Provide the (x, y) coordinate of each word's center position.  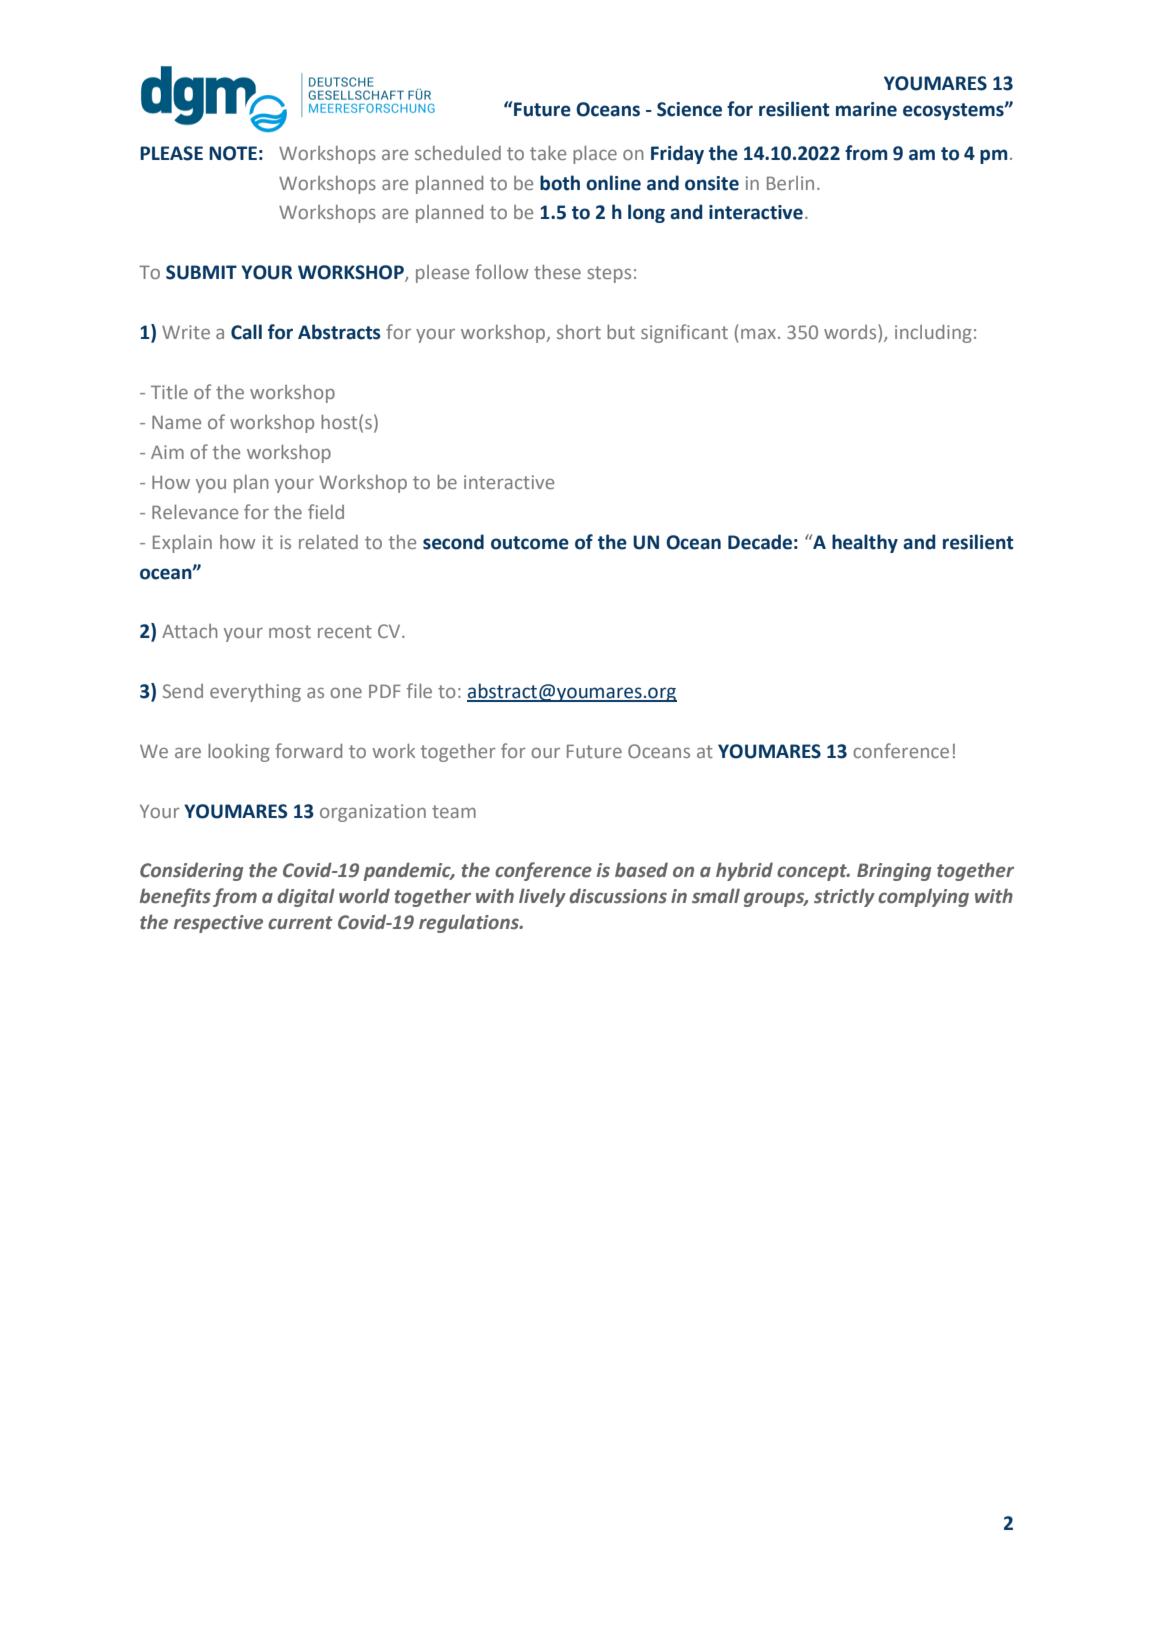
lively (542, 897)
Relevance (195, 512)
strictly (844, 897)
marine (866, 109)
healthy (865, 543)
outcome (530, 543)
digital (306, 897)
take (548, 153)
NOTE (233, 153)
